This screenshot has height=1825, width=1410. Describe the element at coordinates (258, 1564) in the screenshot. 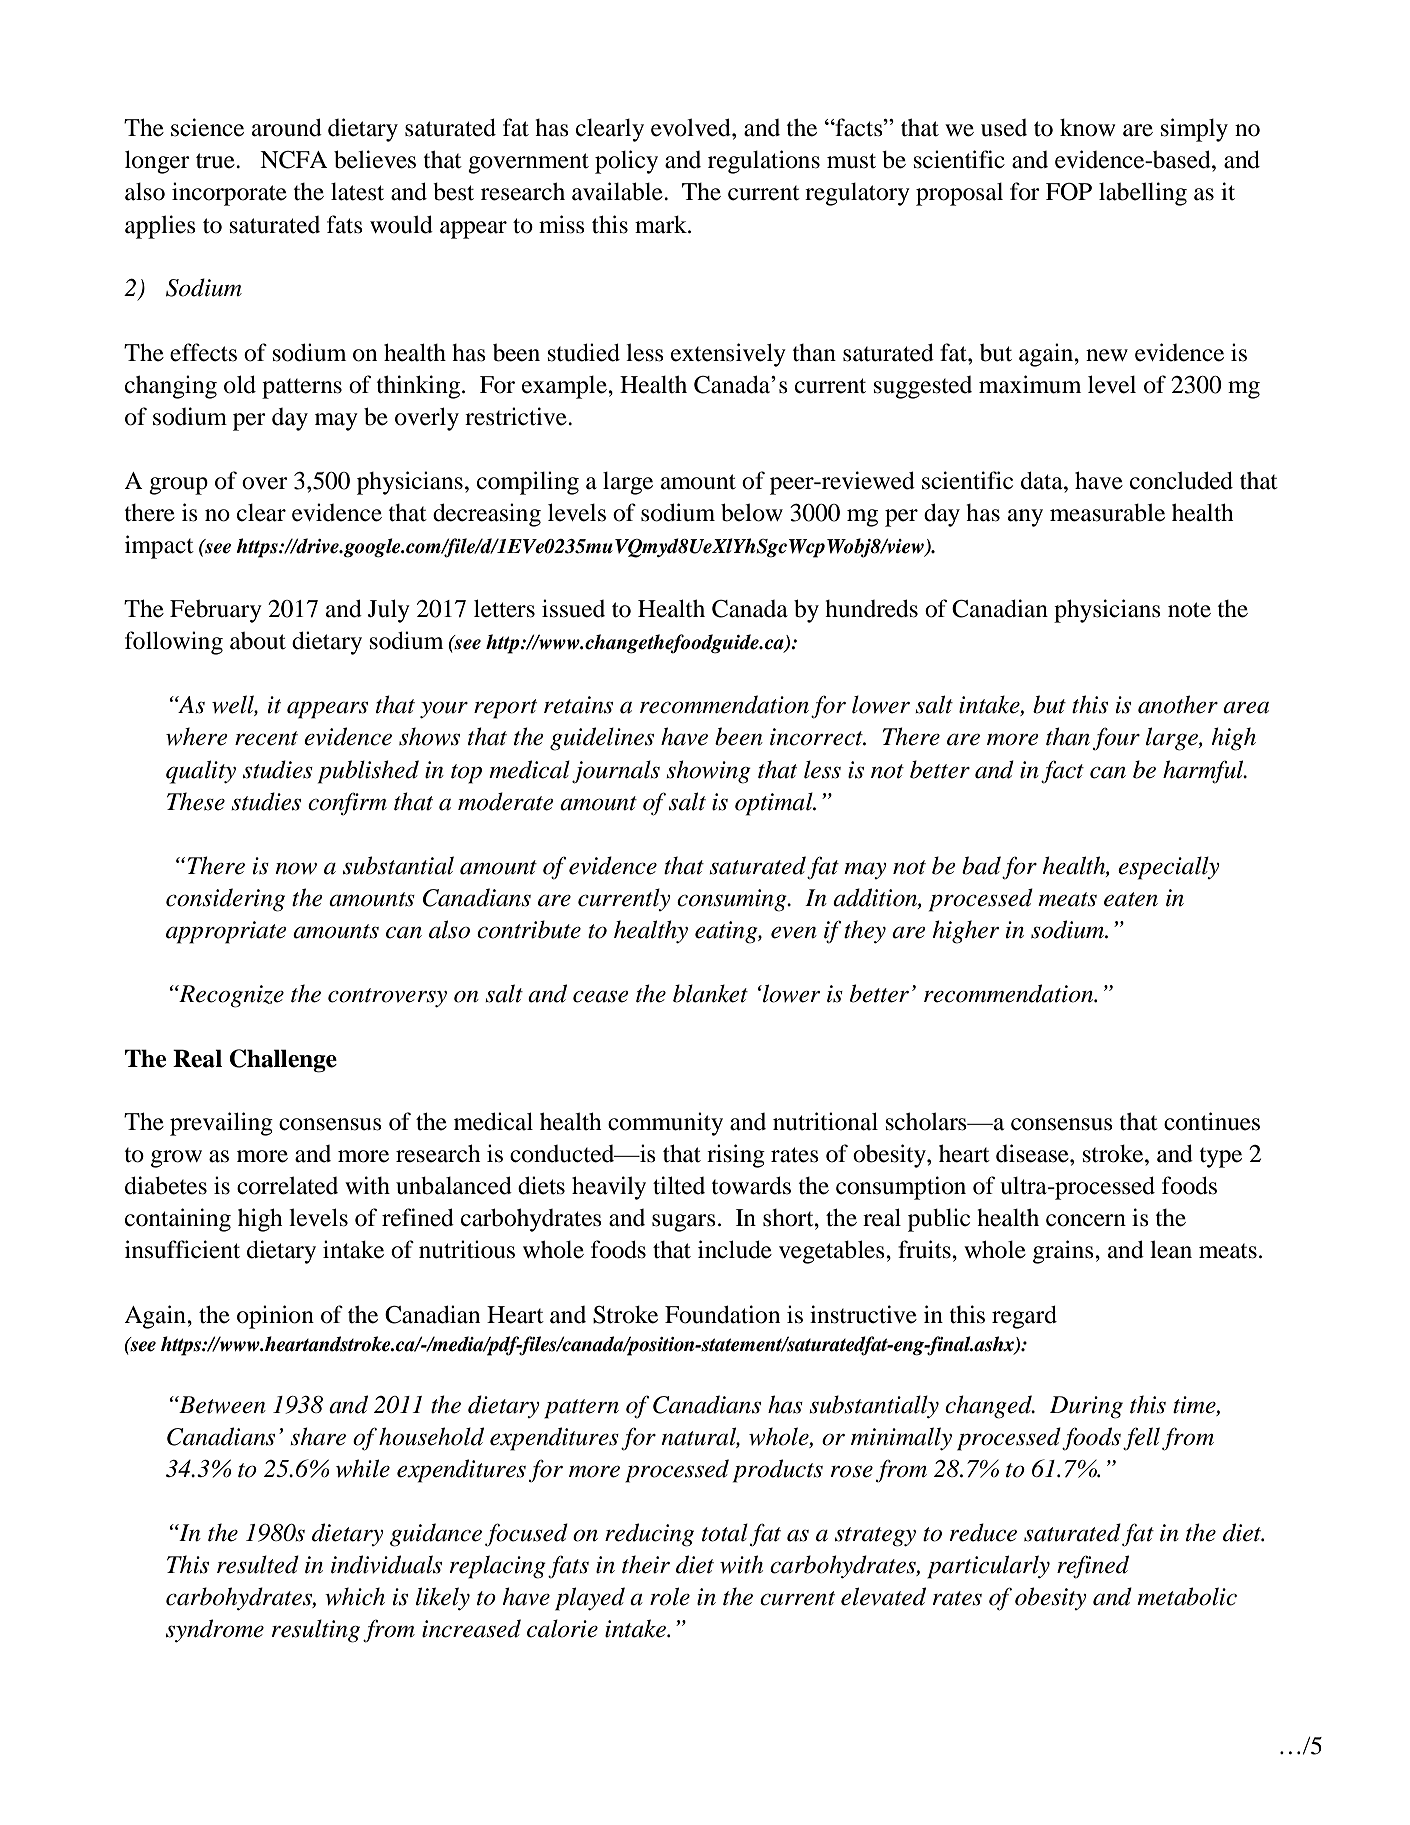

I see `resulted` at that location.
